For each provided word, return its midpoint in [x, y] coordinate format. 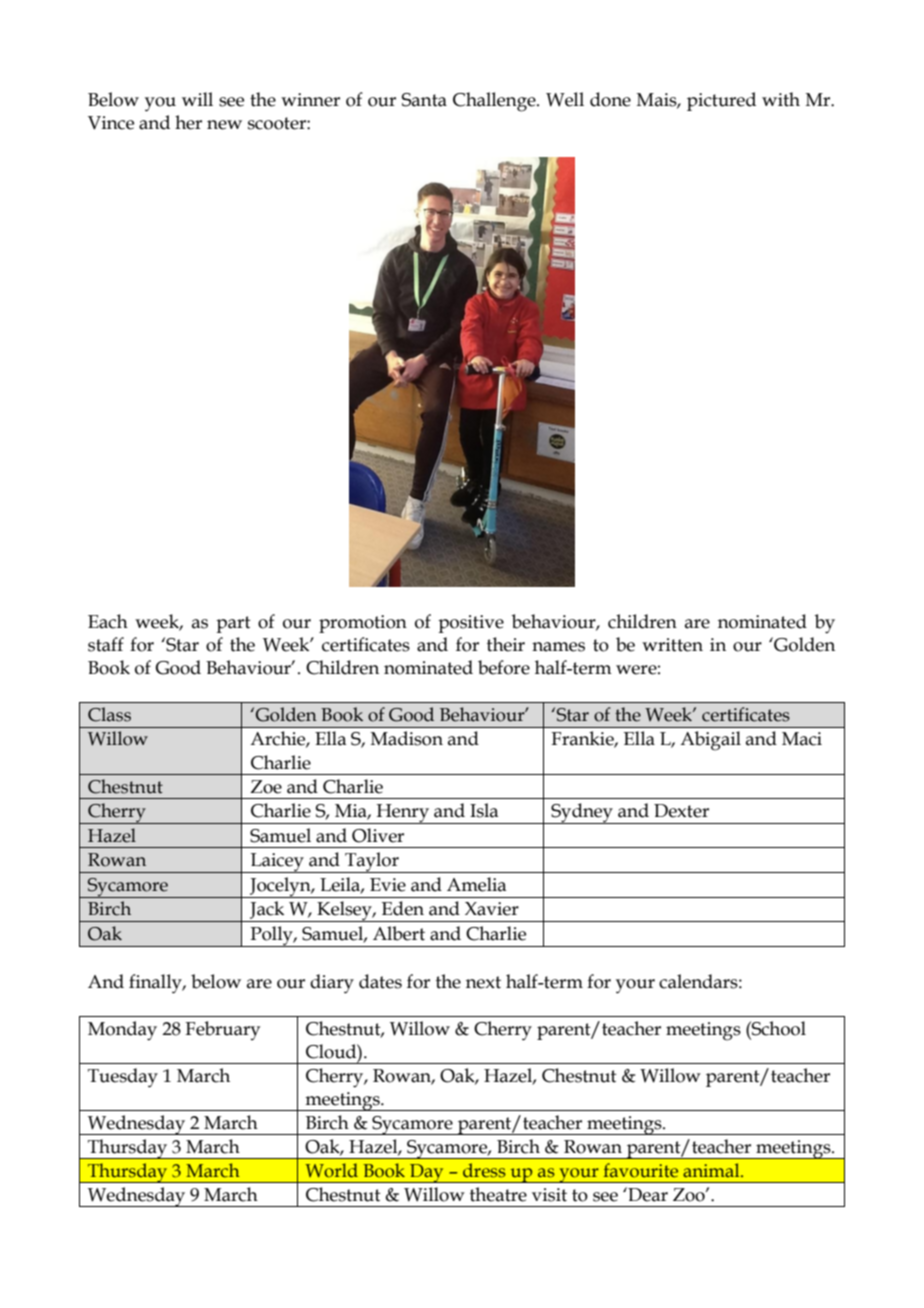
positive [471, 624]
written [672, 645]
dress [484, 1170]
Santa [424, 100]
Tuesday [123, 1078]
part [233, 624]
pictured [721, 101]
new [224, 125]
